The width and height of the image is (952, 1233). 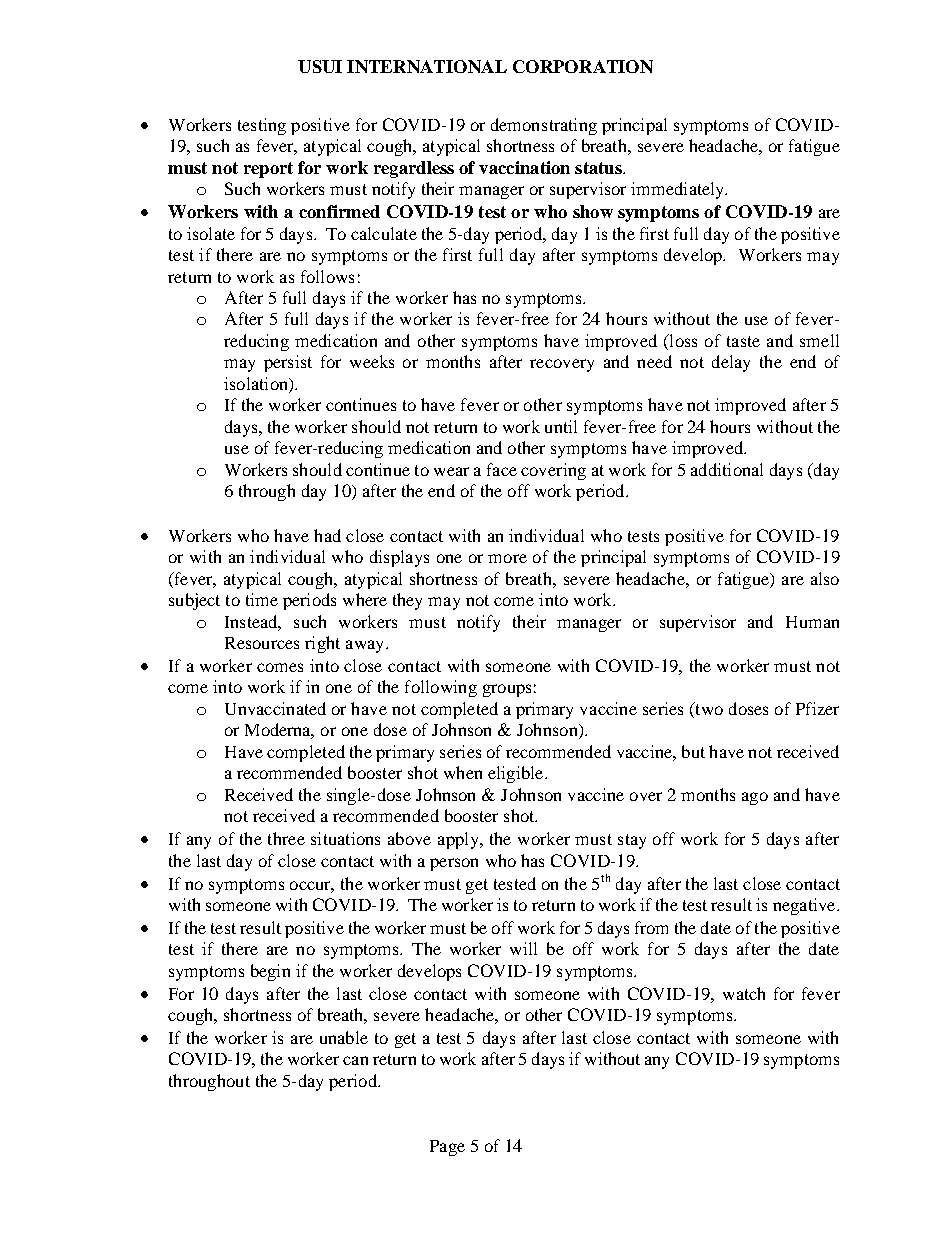 I want to click on Page, so click(x=447, y=1148).
